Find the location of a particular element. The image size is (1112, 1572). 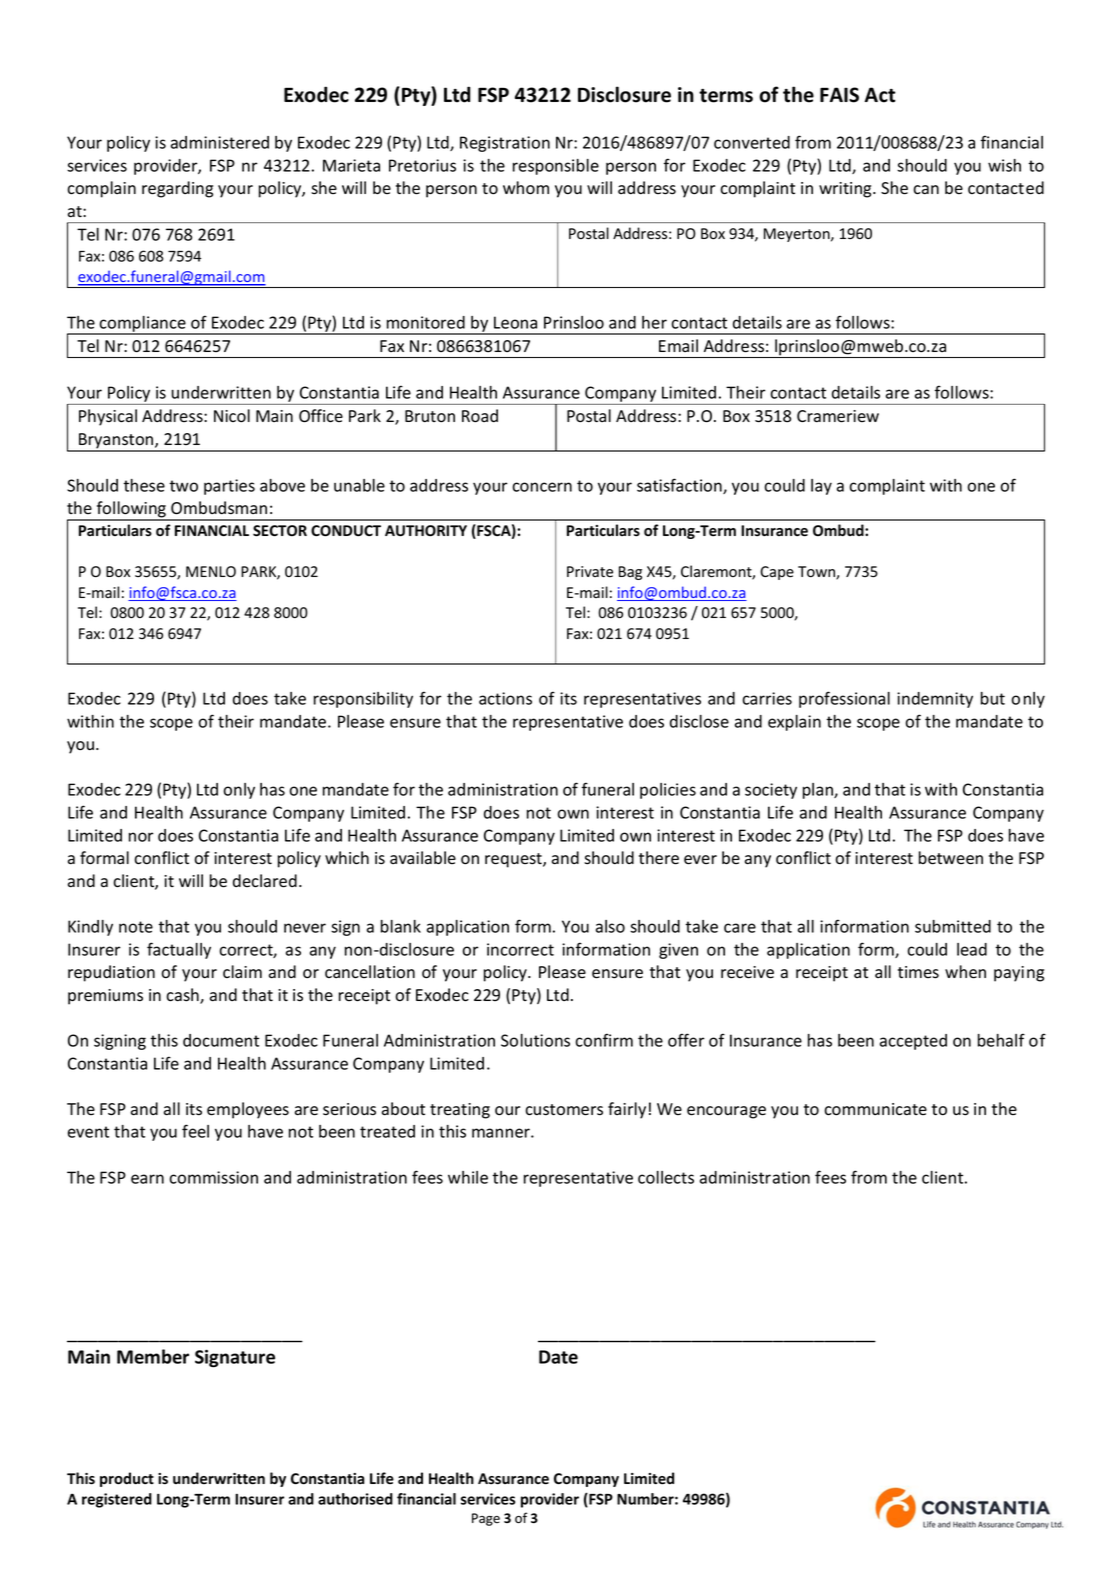

writing is located at coordinates (846, 190).
